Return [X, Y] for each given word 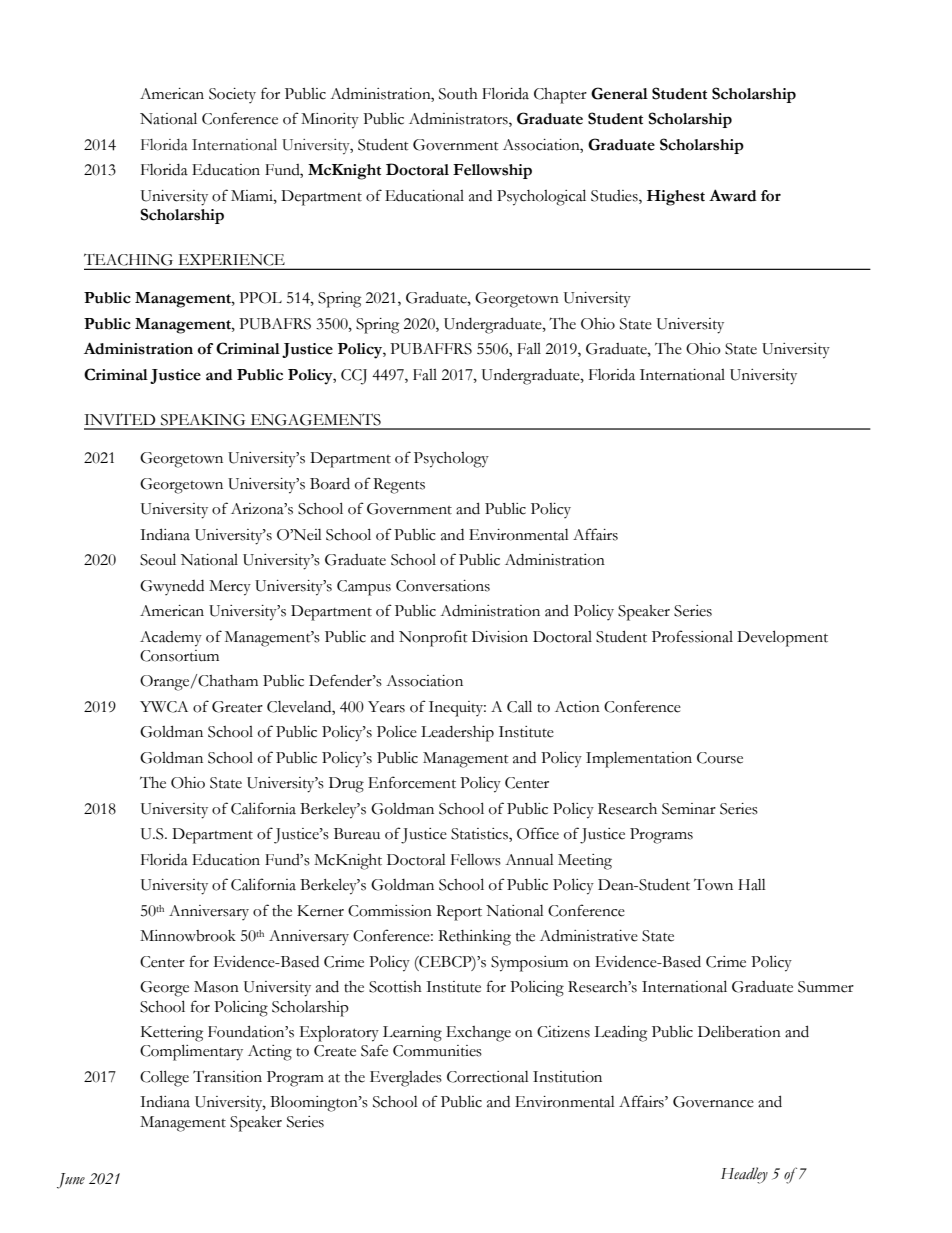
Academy [171, 639]
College [164, 1078]
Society [232, 95]
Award [733, 195]
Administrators [459, 120]
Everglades [406, 1079]
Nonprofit [433, 638]
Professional [692, 636]
